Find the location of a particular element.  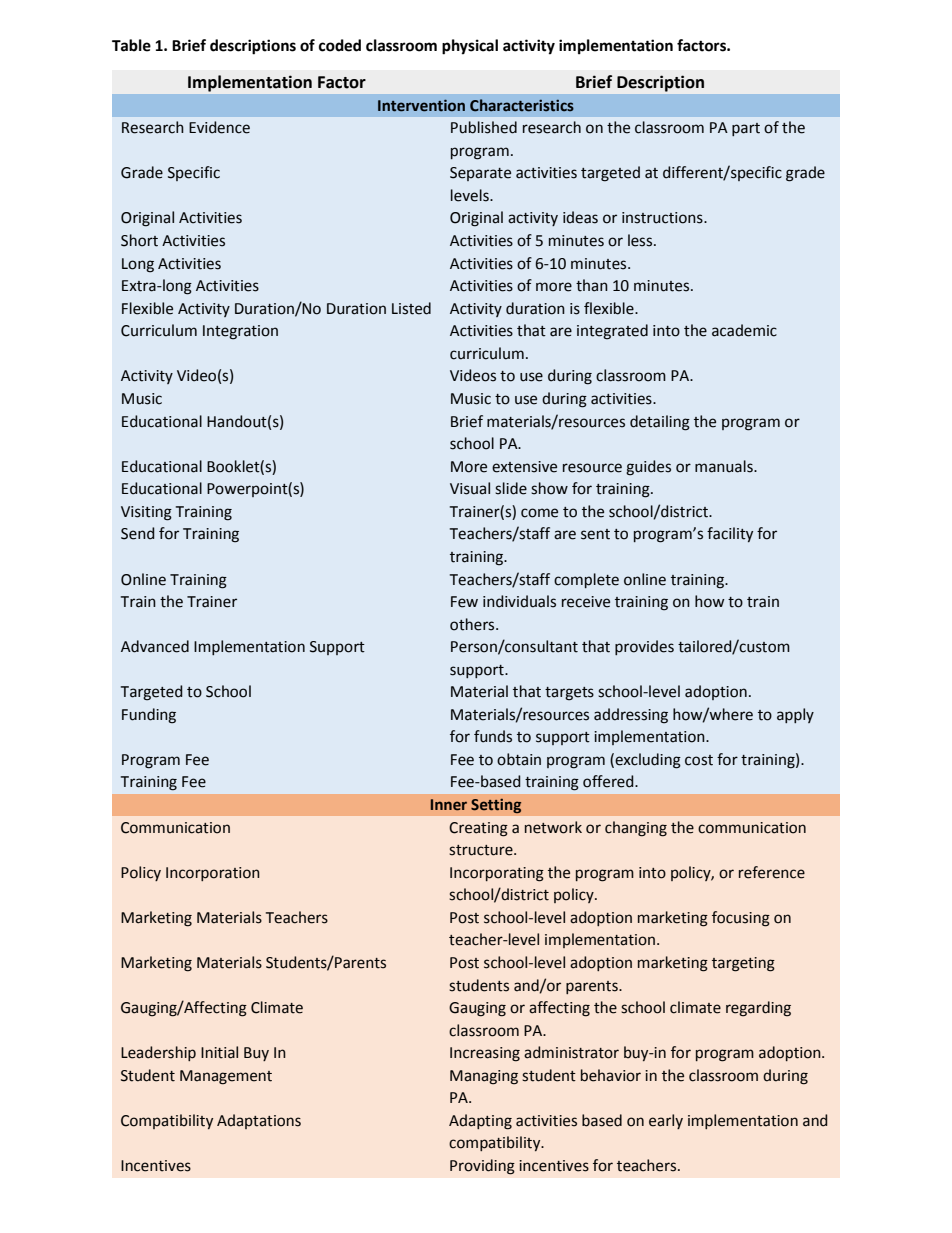

early is located at coordinates (666, 1121).
